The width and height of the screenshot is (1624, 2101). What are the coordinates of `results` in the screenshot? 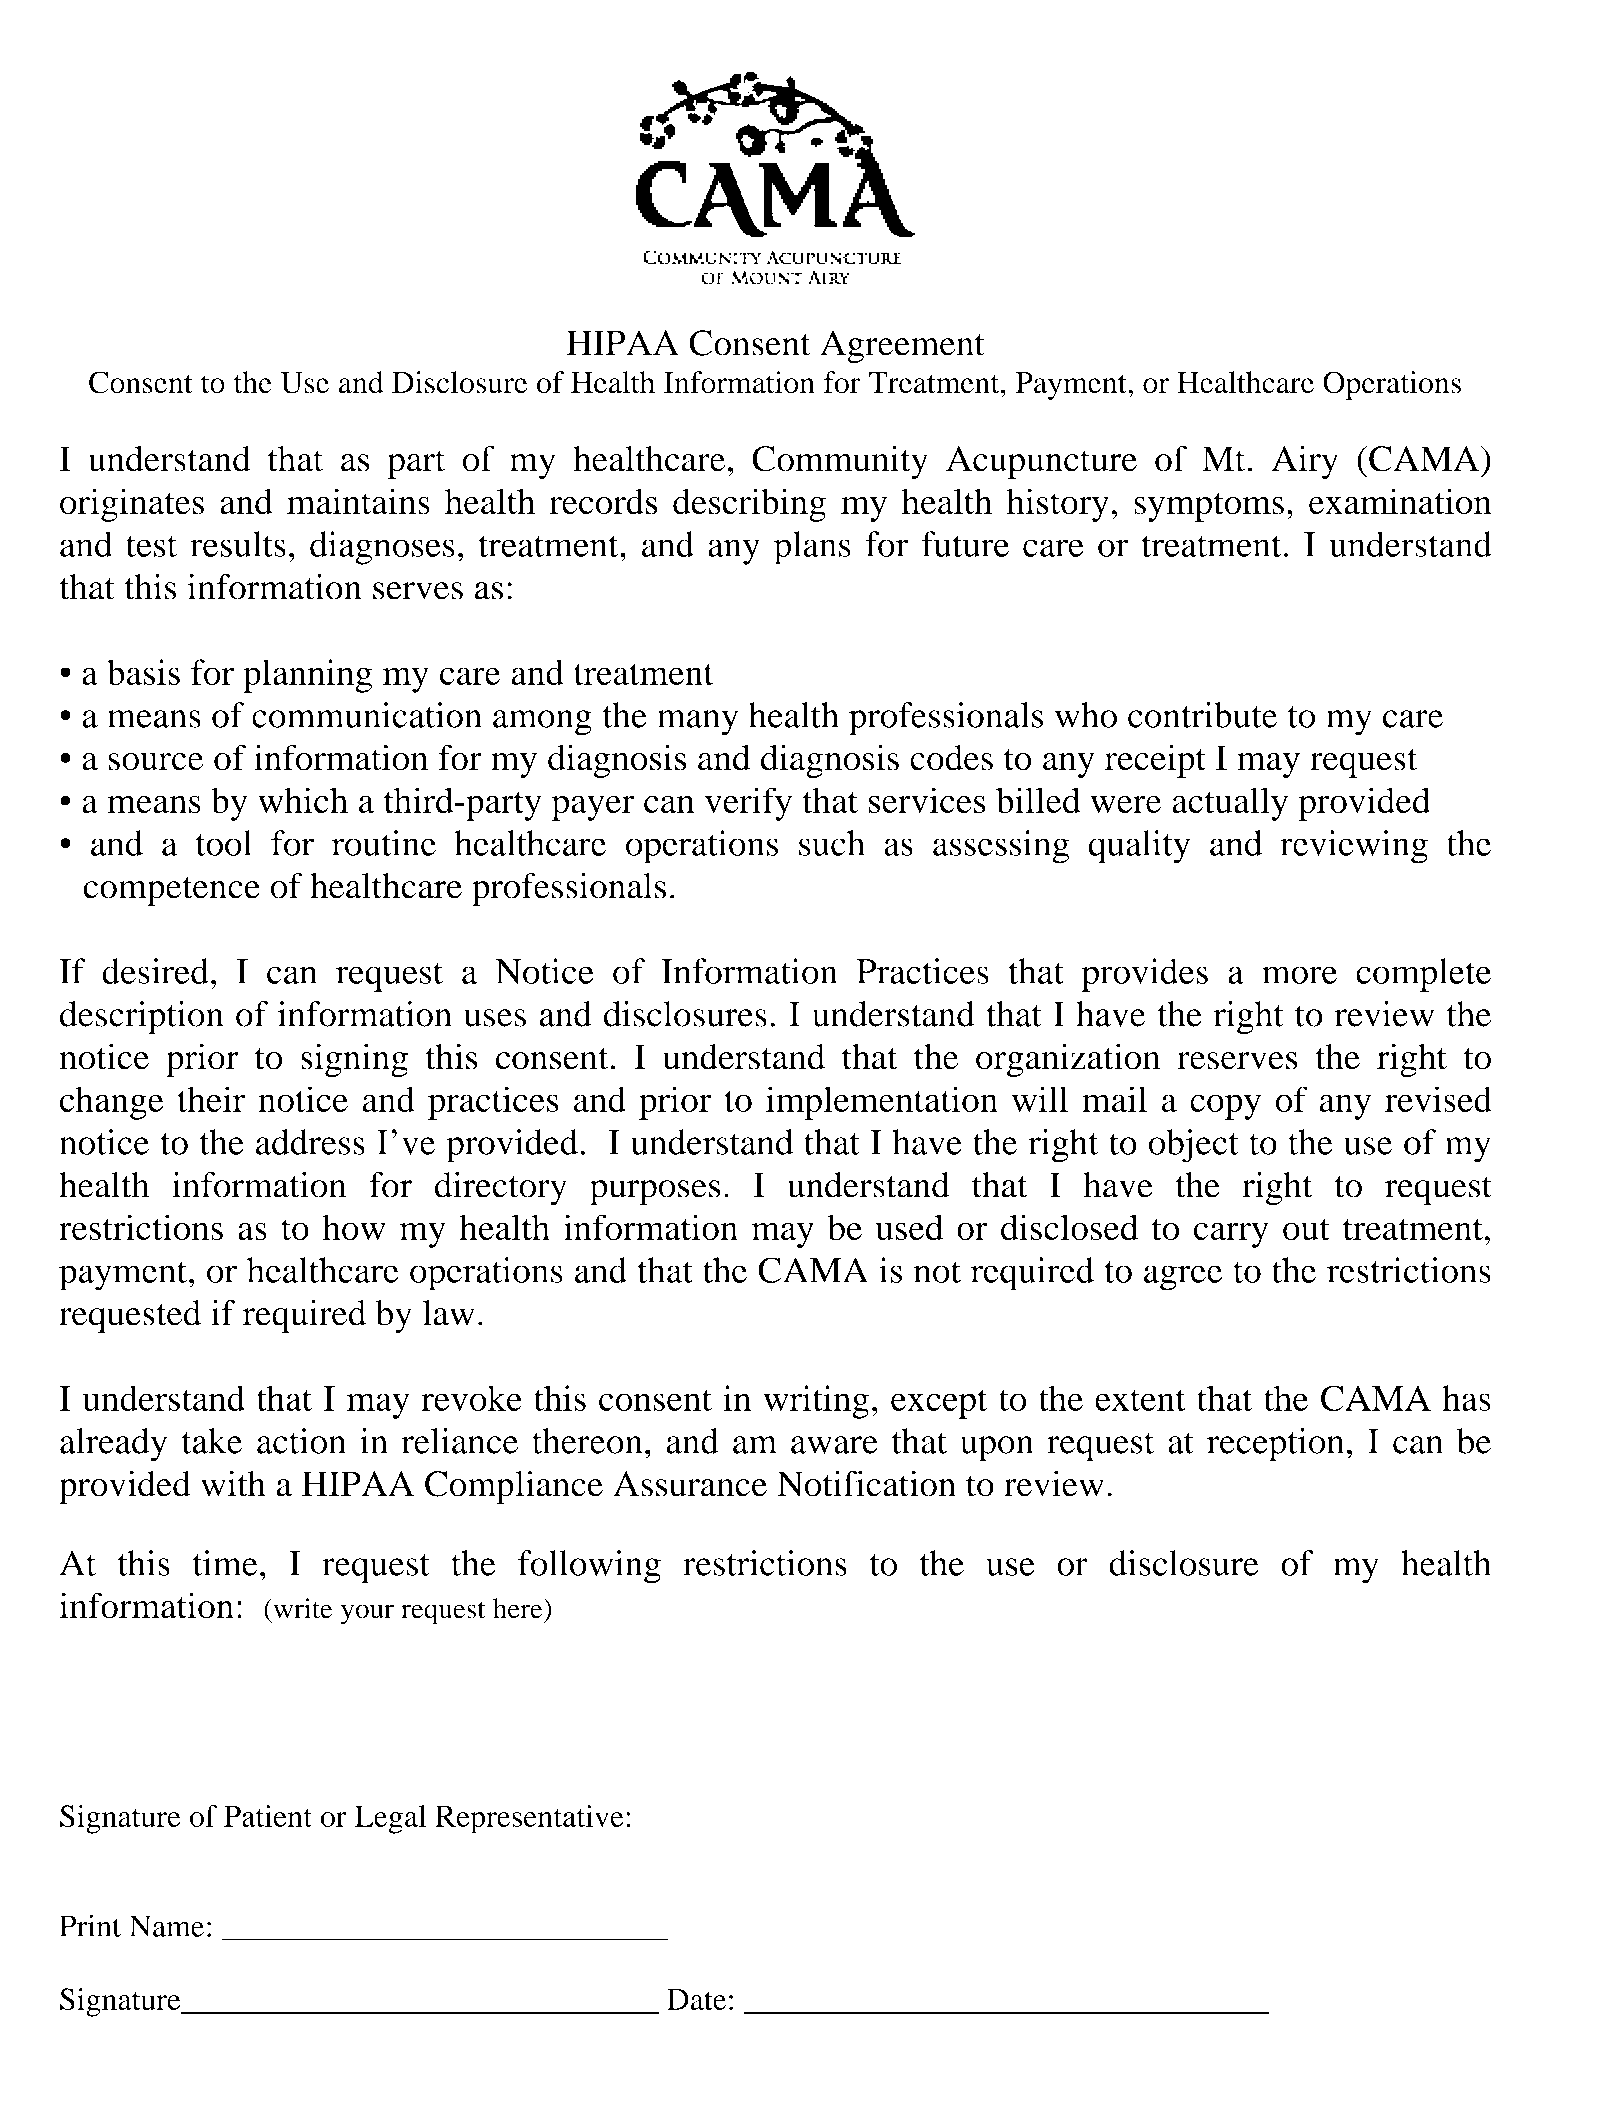 It's located at (238, 544).
